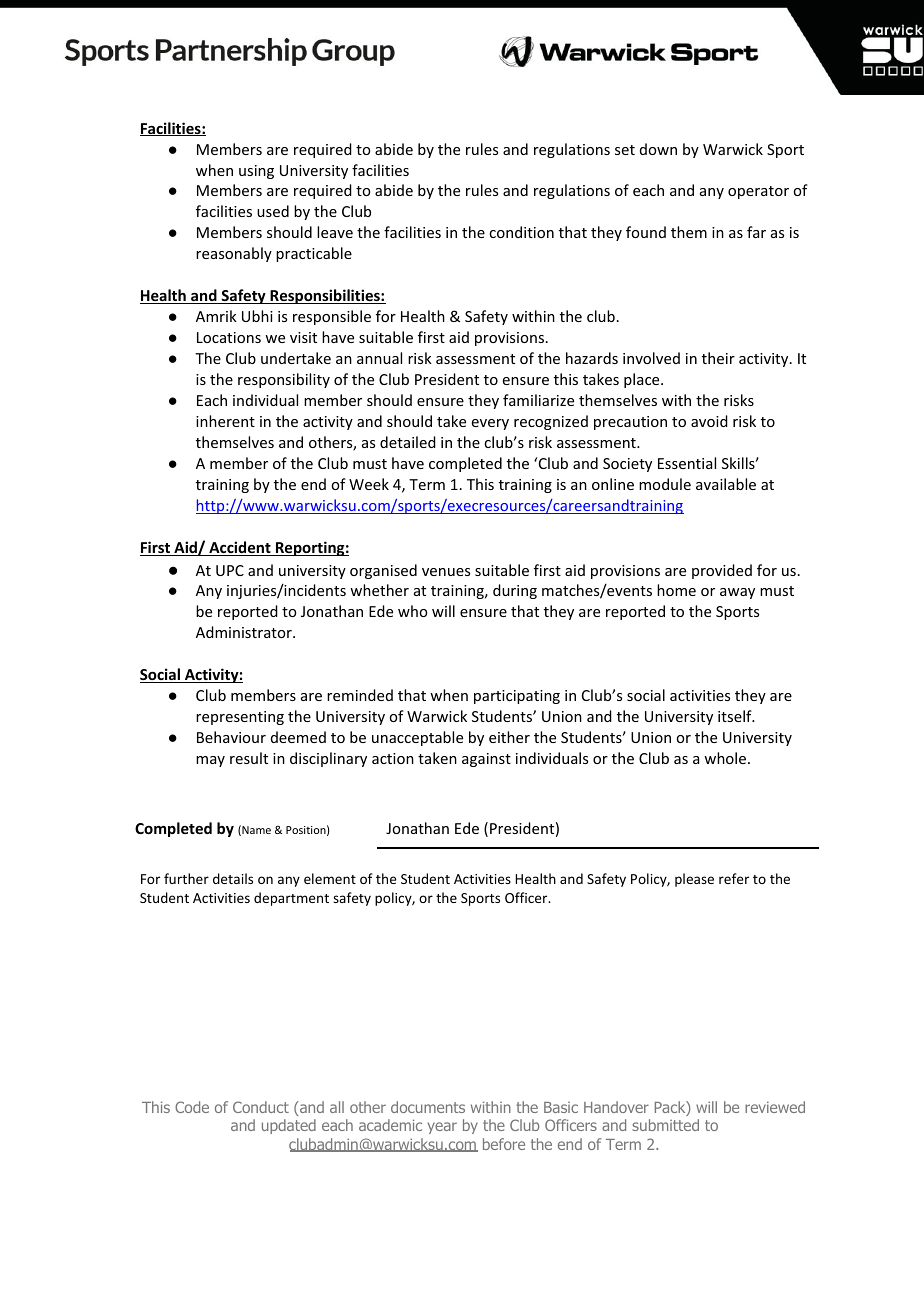 This screenshot has width=924, height=1307. I want to click on Conduct, so click(261, 1107).
